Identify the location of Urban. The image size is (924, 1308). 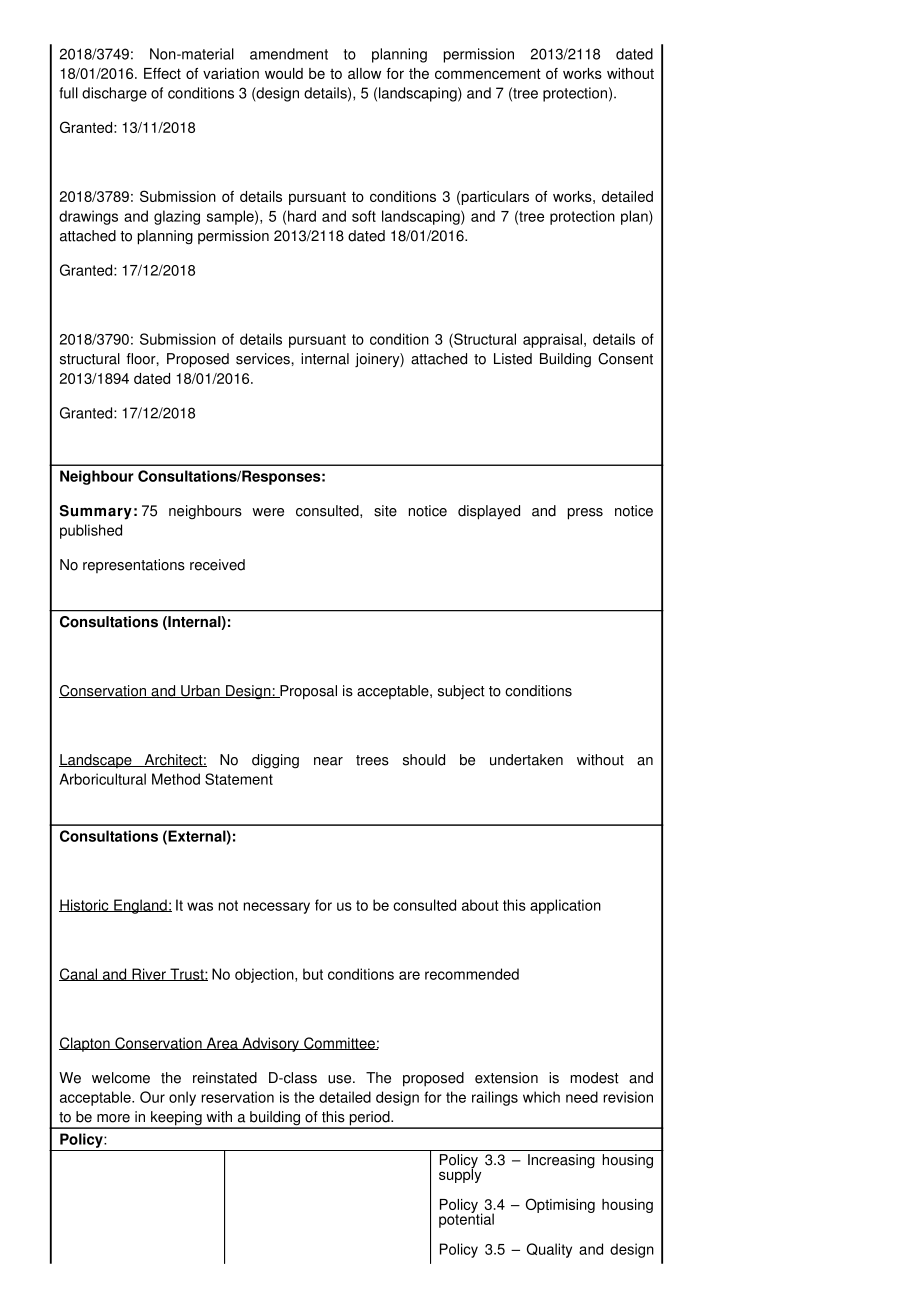
(200, 691).
